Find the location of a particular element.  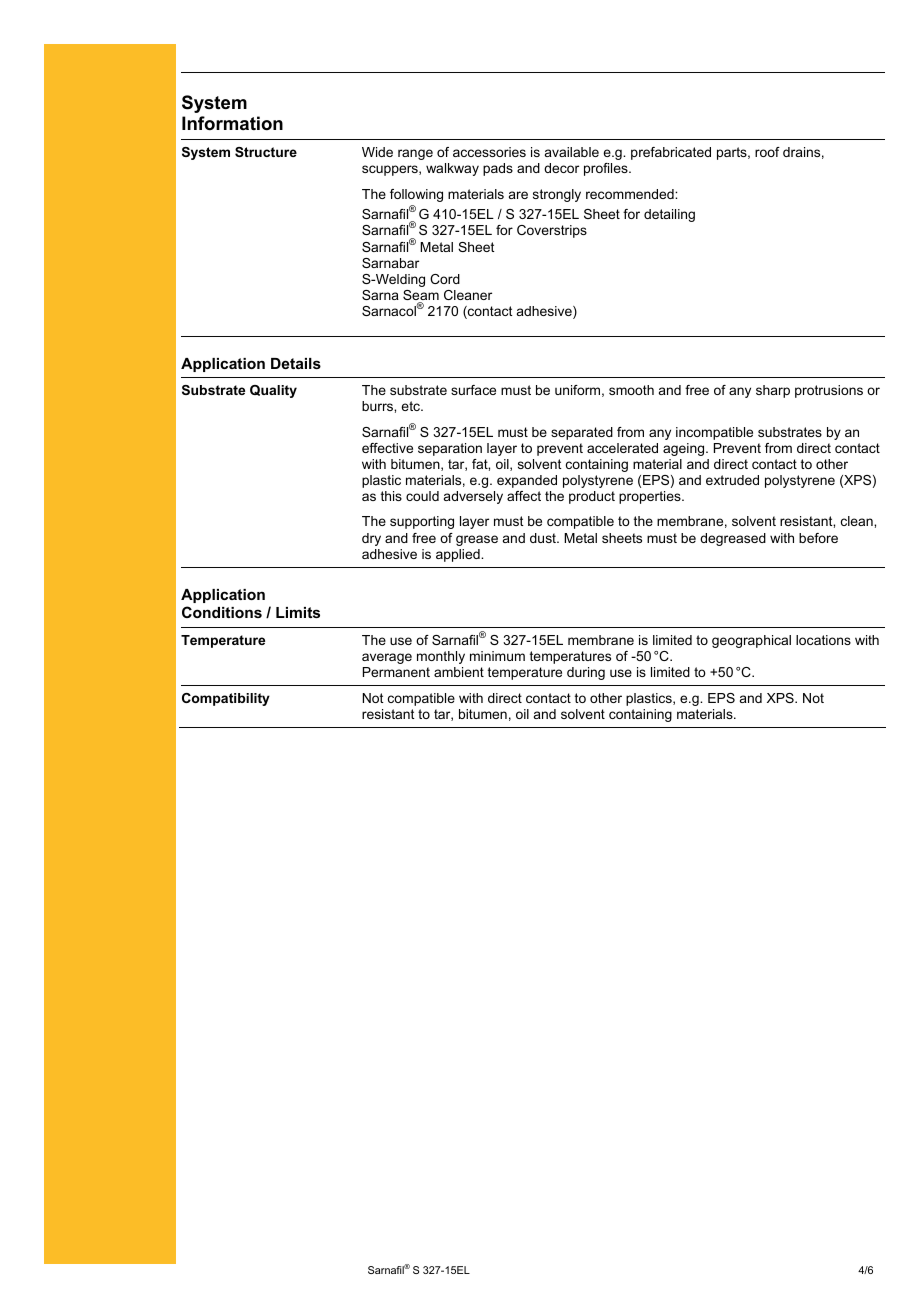

Structure is located at coordinates (266, 152).
